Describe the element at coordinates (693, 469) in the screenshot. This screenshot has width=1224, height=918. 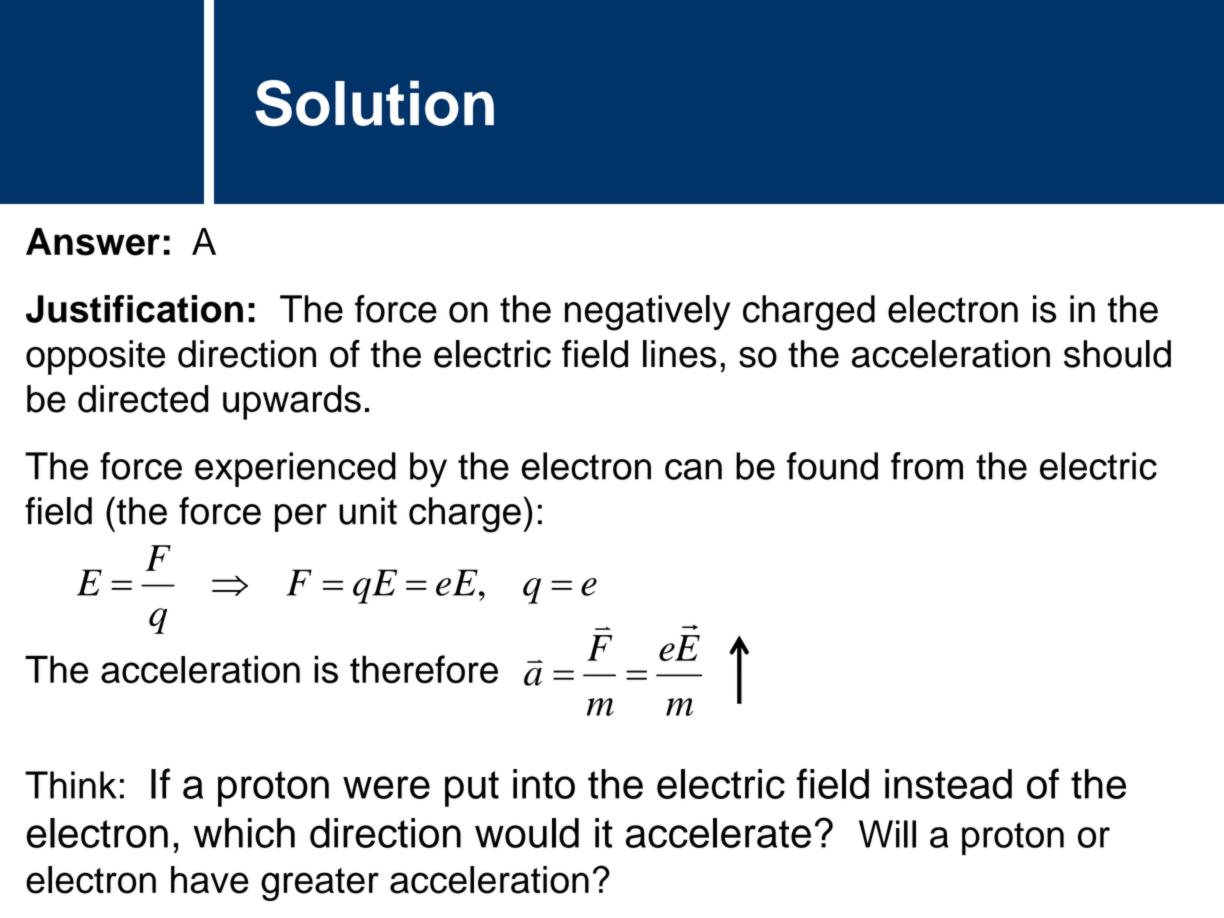
I see `can` at that location.
